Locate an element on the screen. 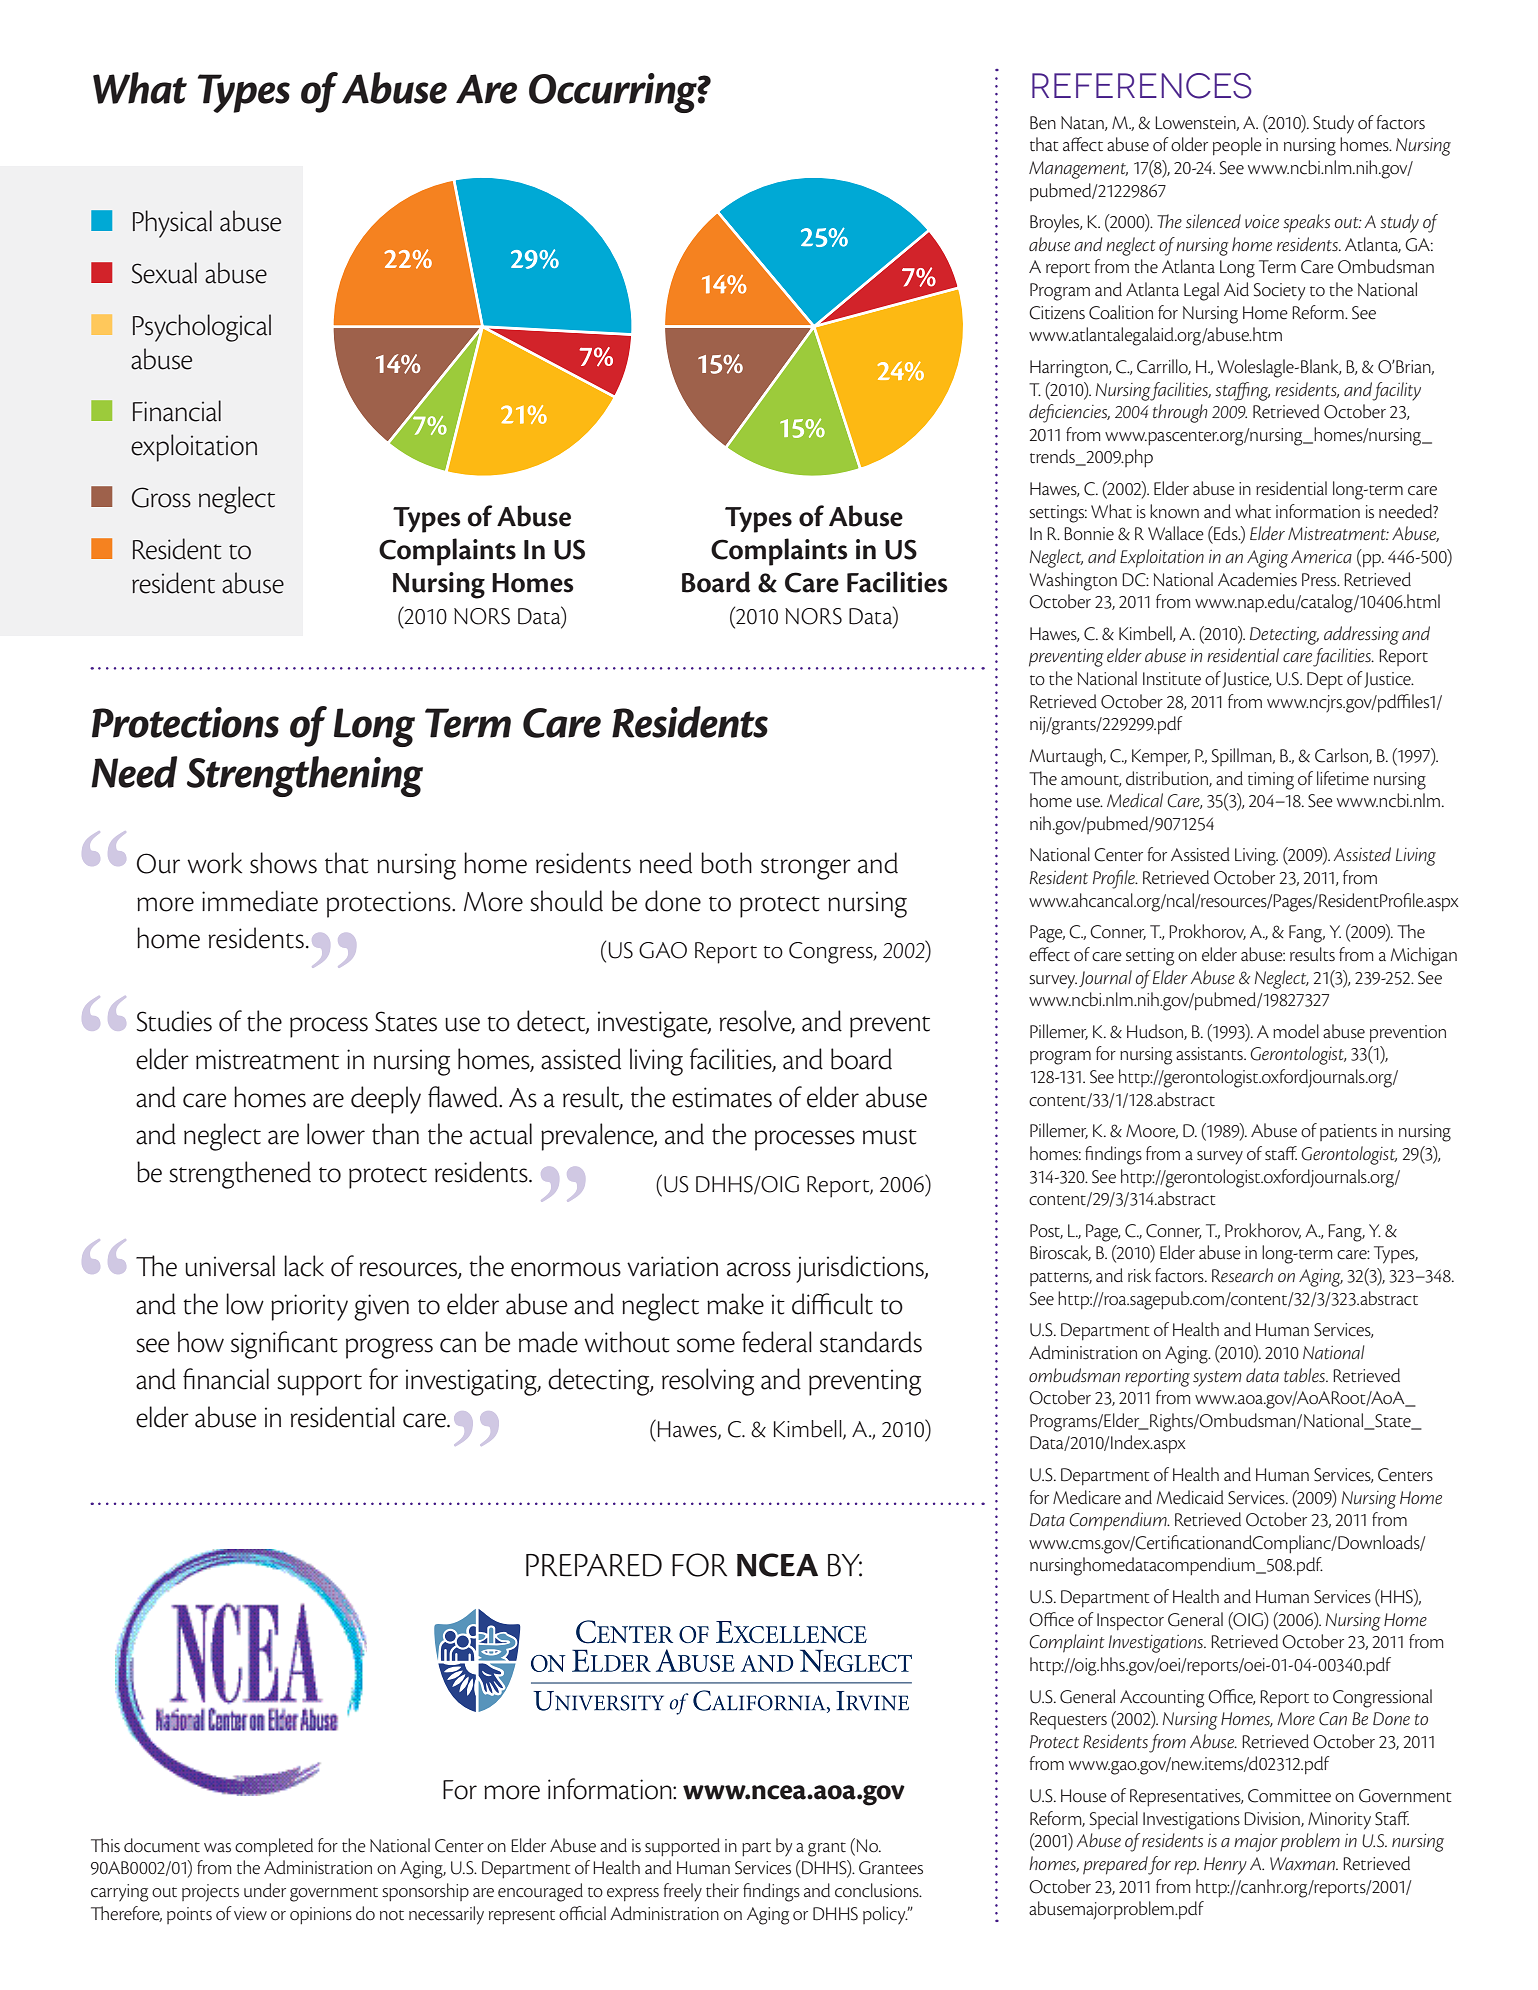  their is located at coordinates (722, 1890).
